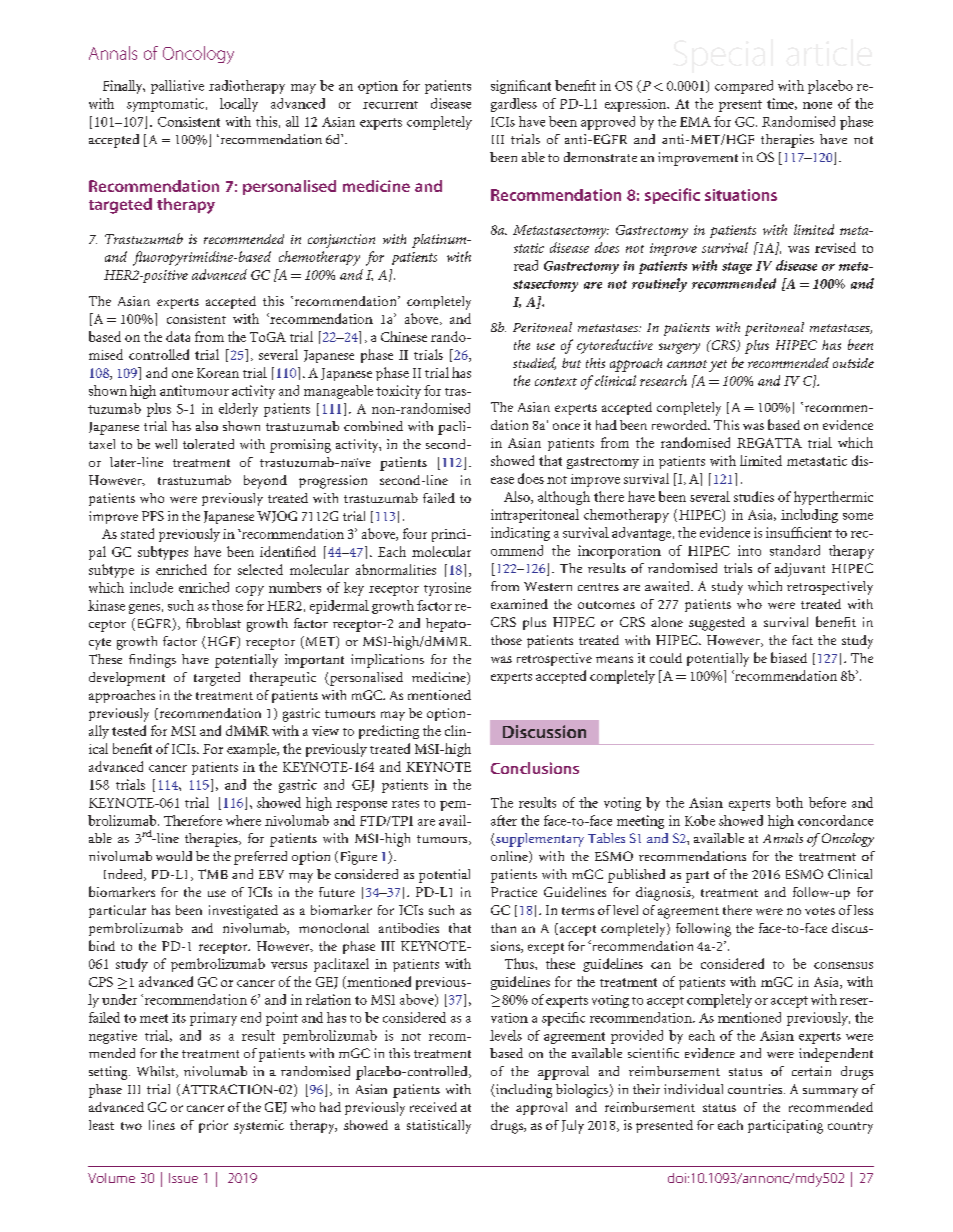 The image size is (953, 1232). I want to click on compared, so click(744, 87).
